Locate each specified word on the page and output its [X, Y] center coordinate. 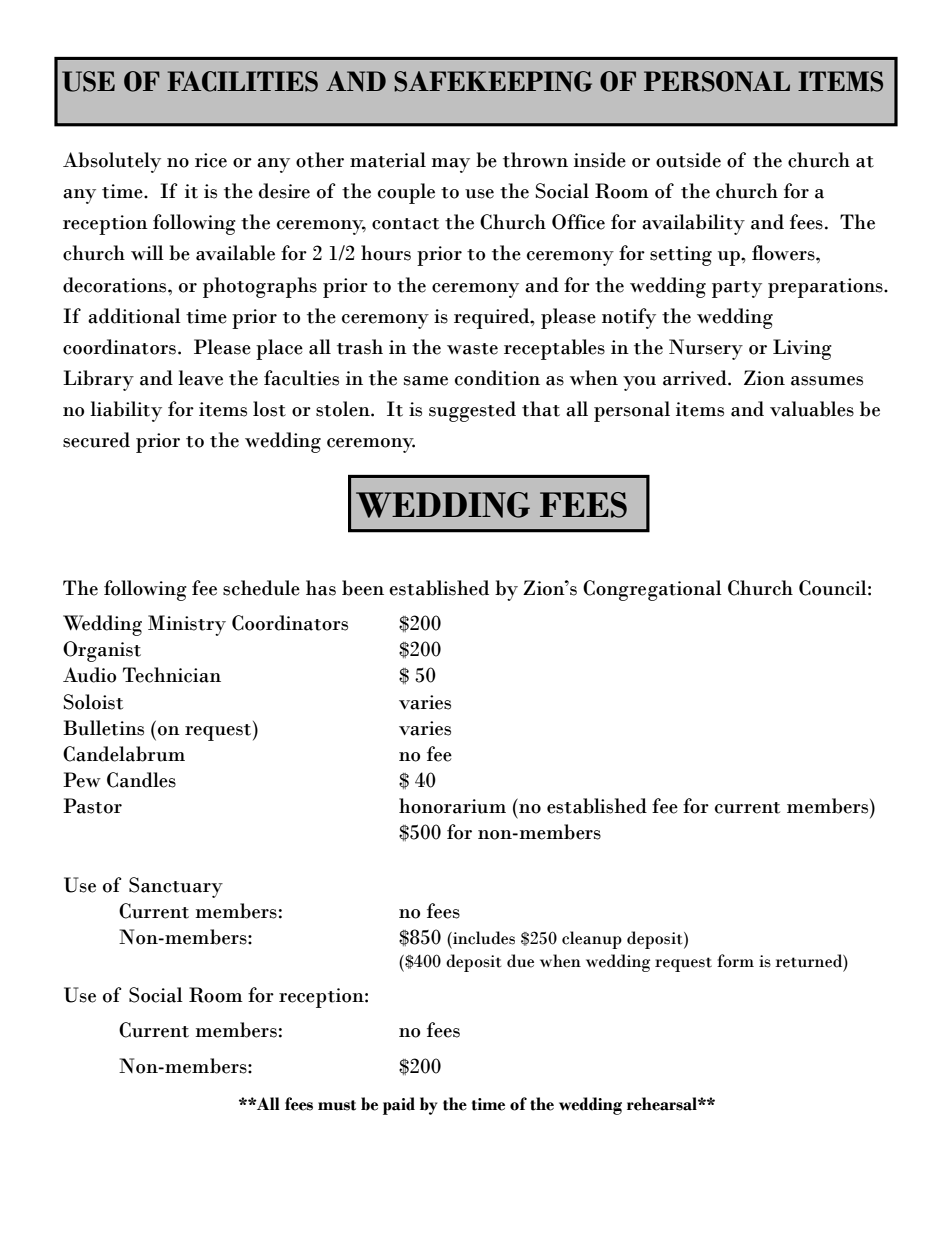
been [363, 588]
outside [688, 160]
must [337, 1105]
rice [211, 160]
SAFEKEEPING [493, 81]
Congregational [652, 590]
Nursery [706, 349]
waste [472, 349]
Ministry [187, 625]
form [735, 961]
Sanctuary [176, 887]
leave [200, 378]
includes [483, 938]
